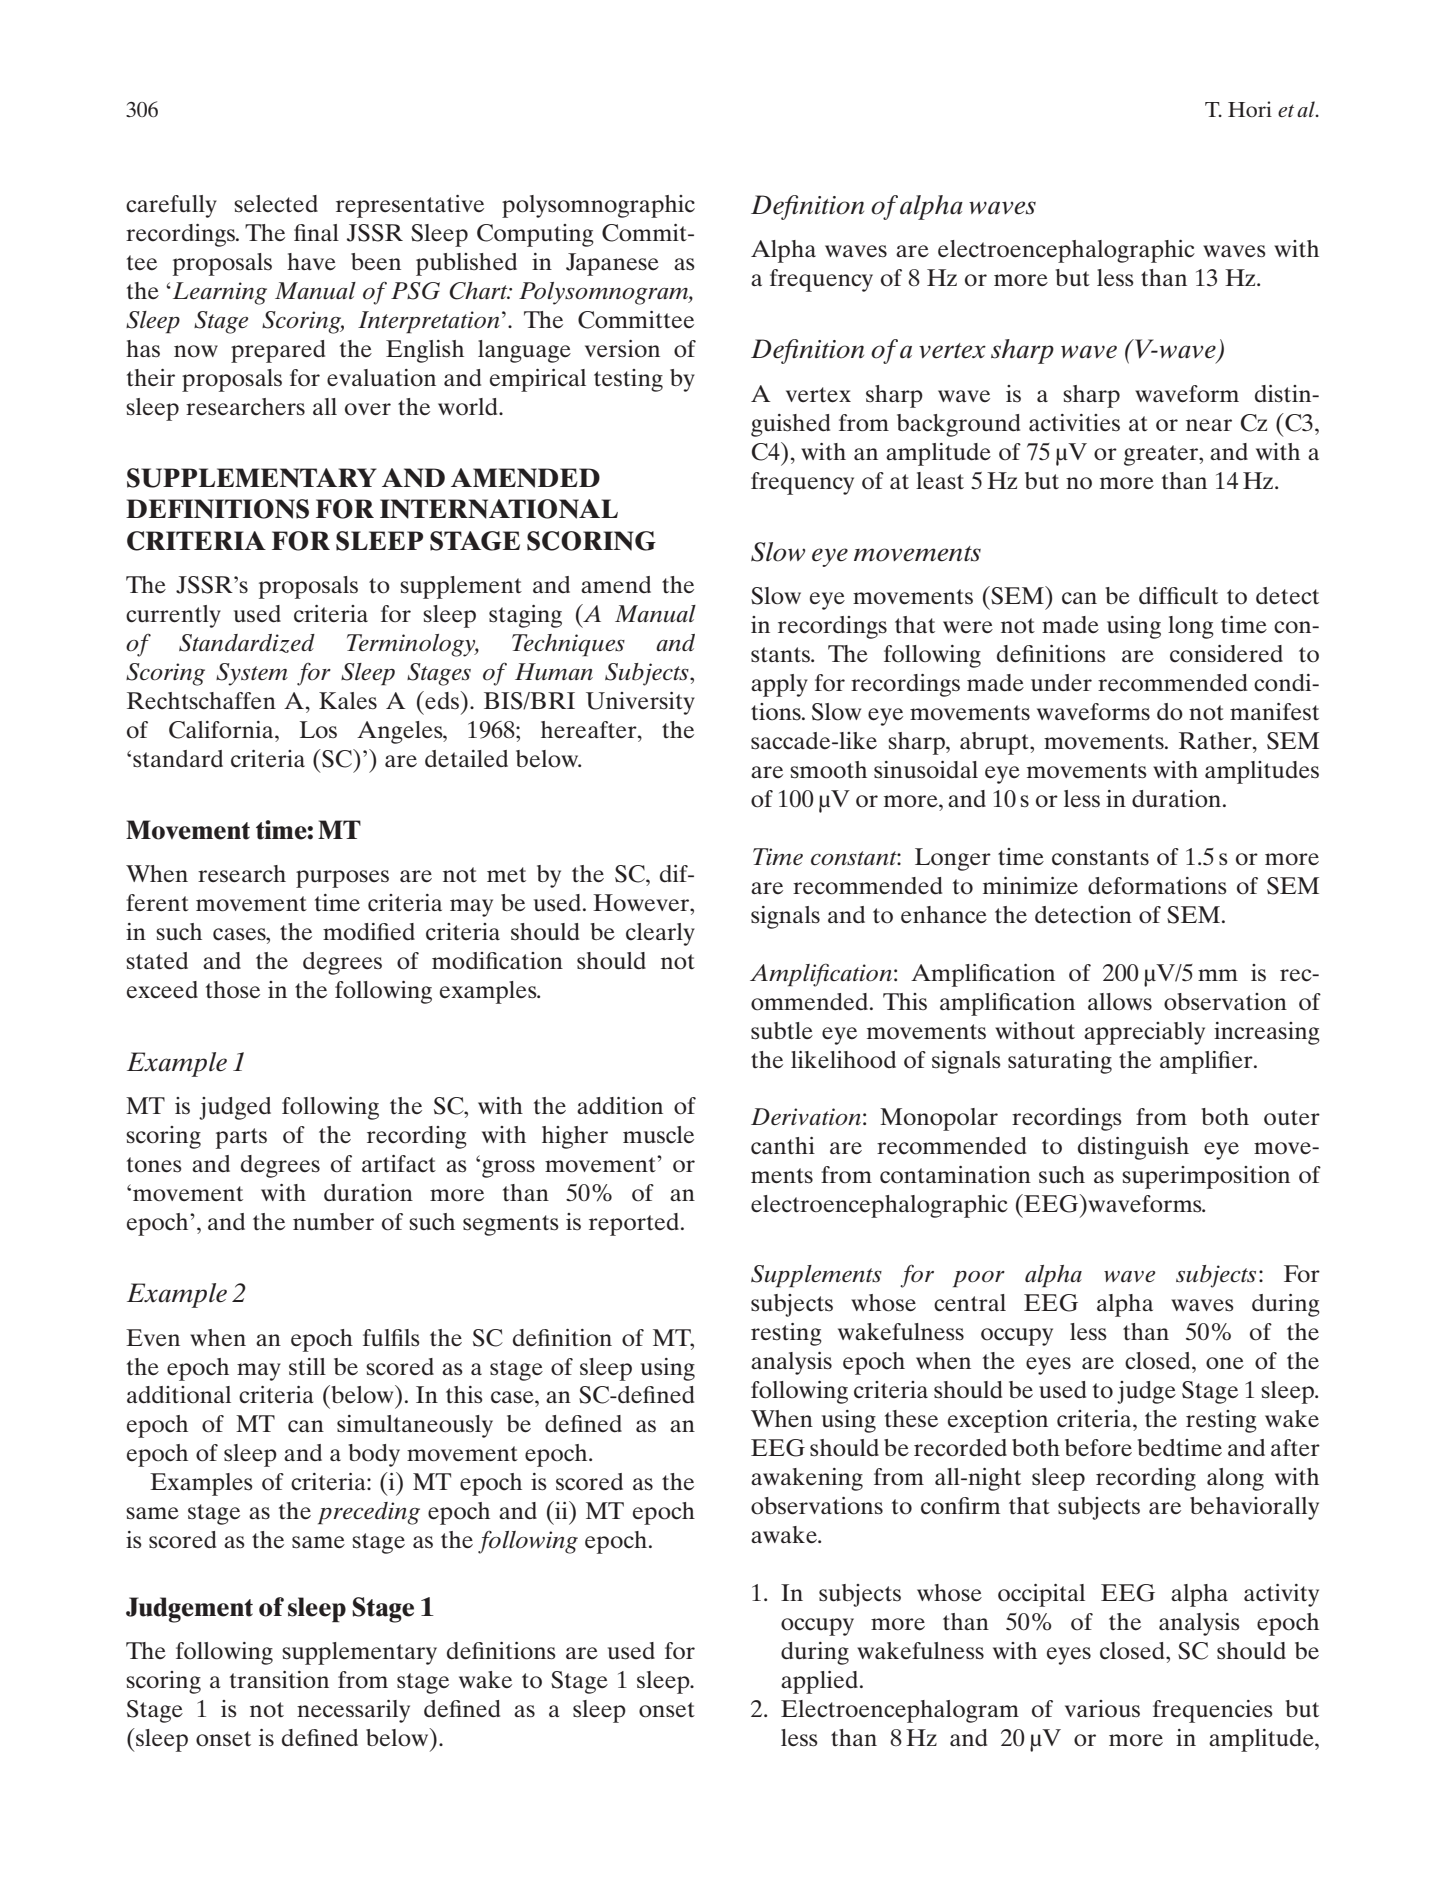  Describe the element at coordinates (276, 204) in the screenshot. I see `selected` at that location.
